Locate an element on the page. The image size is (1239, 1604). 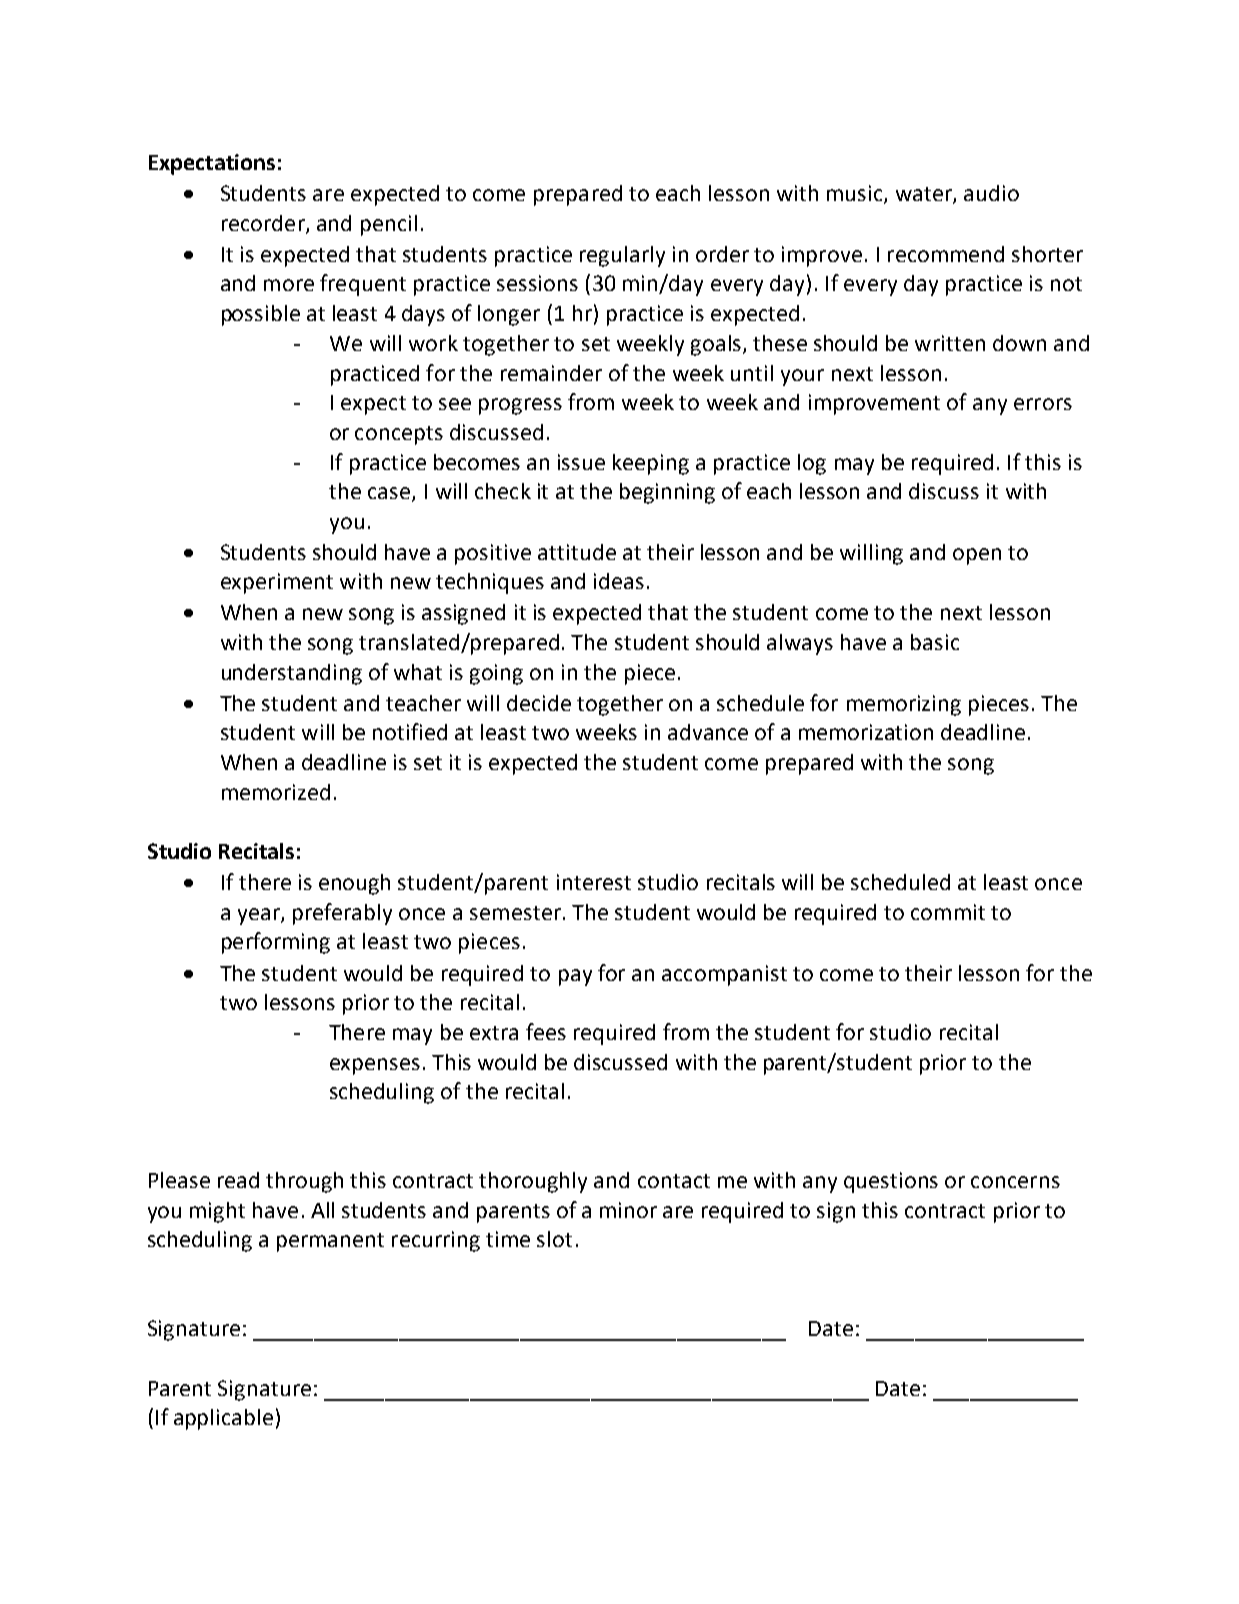
questions is located at coordinates (891, 1182).
